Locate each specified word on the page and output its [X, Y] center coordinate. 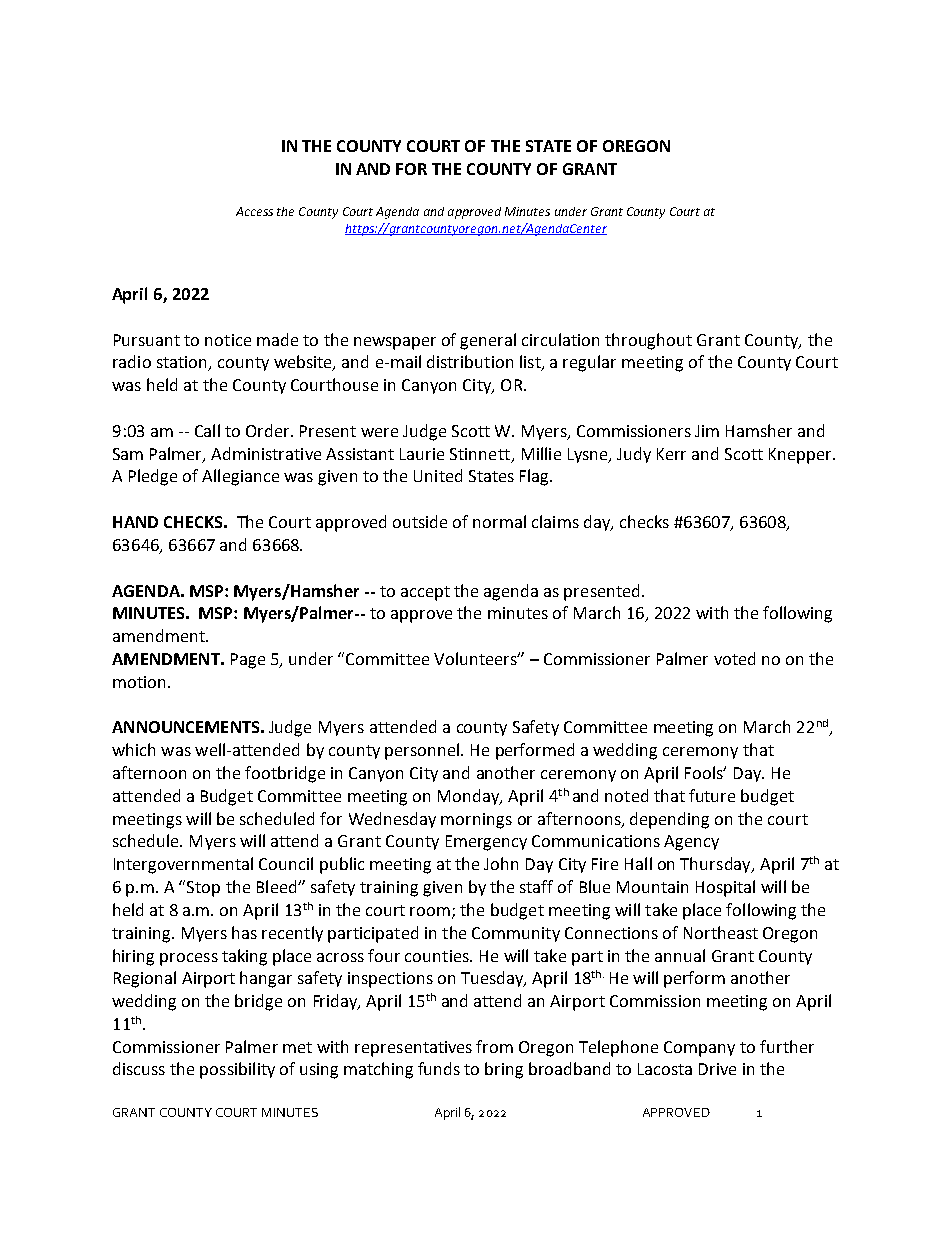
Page [248, 661]
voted [734, 658]
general [488, 341]
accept [425, 593]
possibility [237, 1070]
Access [254, 211]
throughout [648, 341]
